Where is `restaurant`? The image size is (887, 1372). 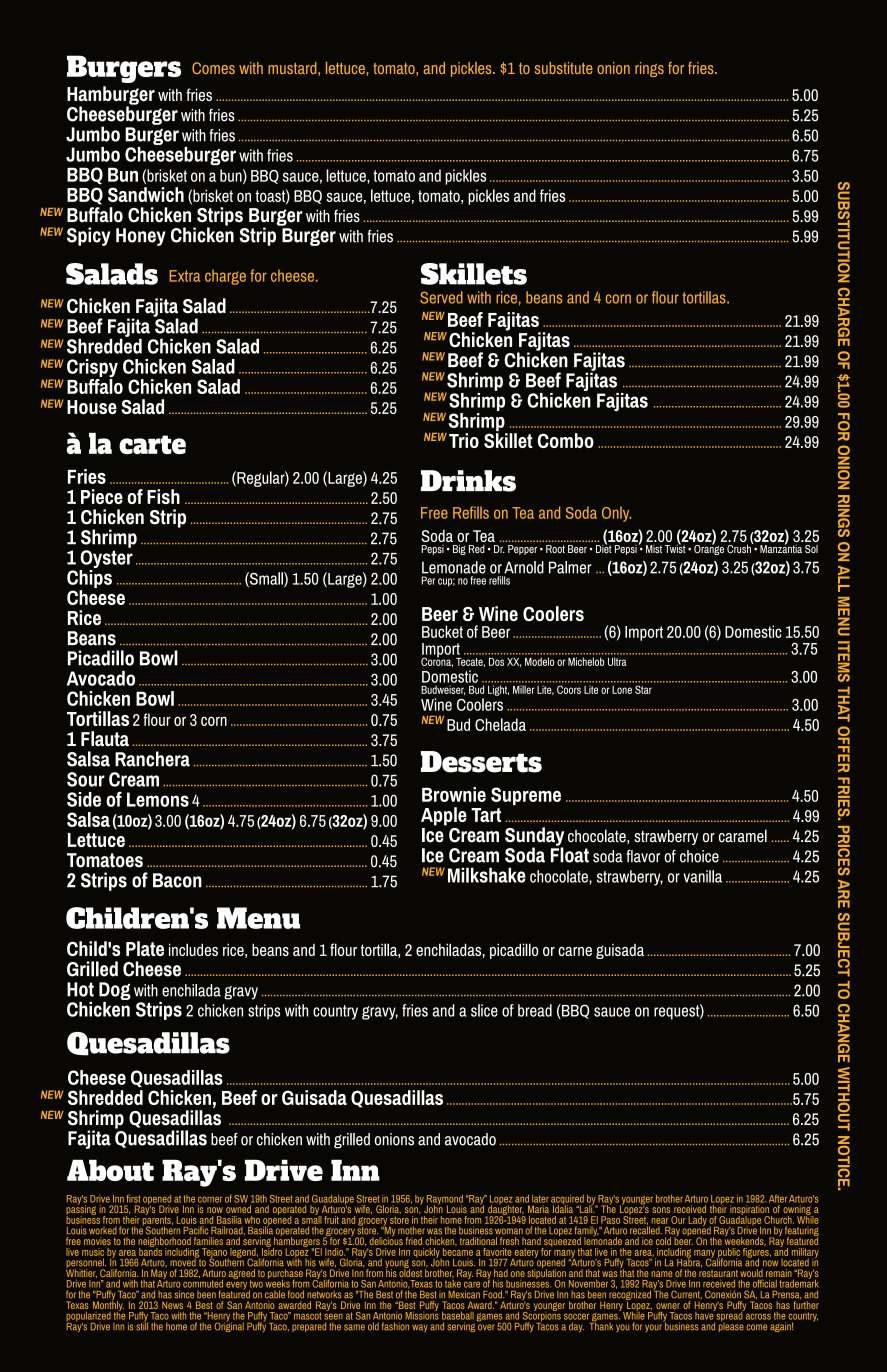
restaurant is located at coordinates (718, 1273).
